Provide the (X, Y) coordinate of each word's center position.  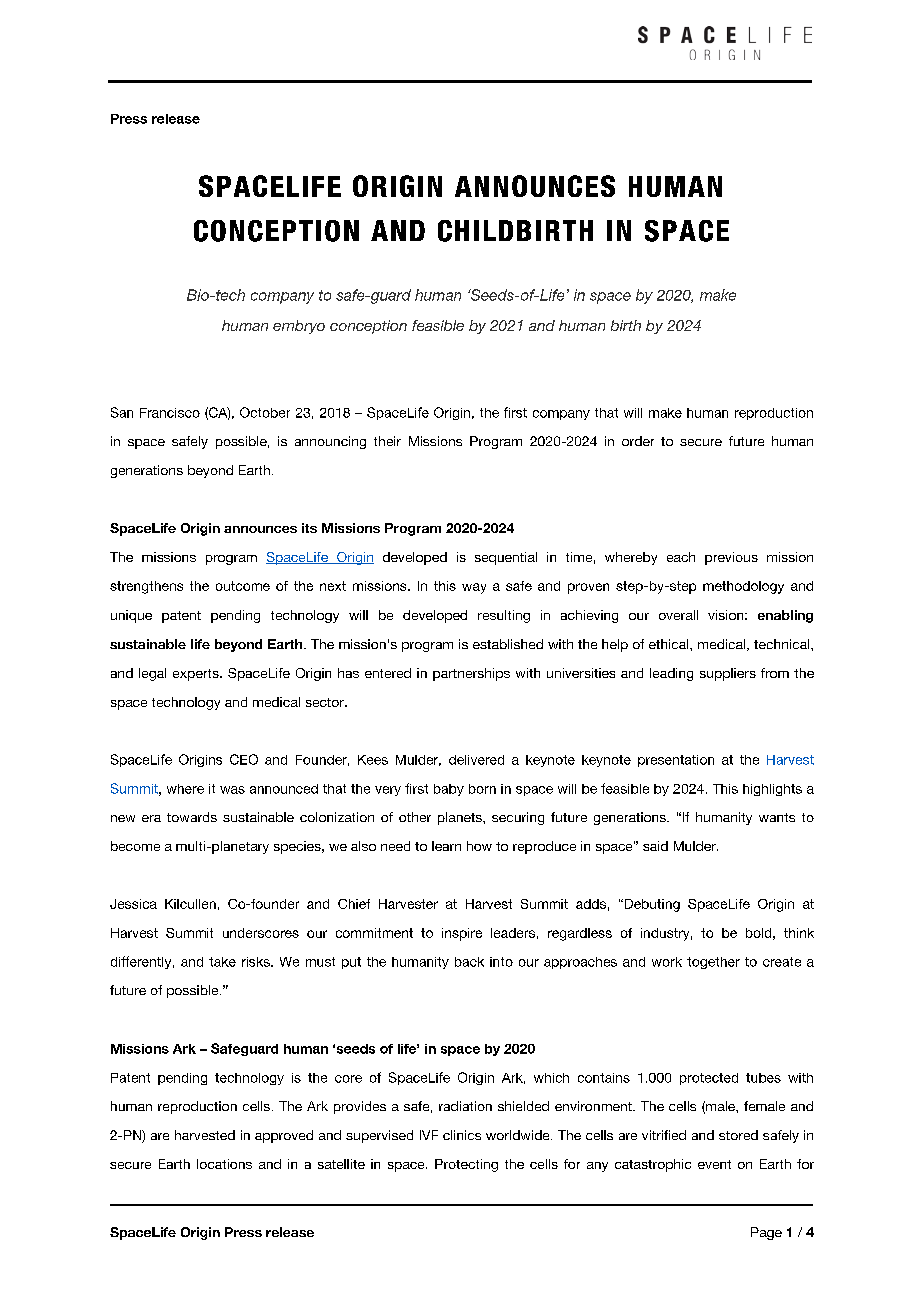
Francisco (170, 413)
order (638, 441)
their (387, 441)
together (713, 963)
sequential (506, 558)
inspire (462, 934)
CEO (244, 759)
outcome (243, 586)
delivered (476, 760)
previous (731, 558)
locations (224, 1164)
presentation (676, 761)
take (222, 962)
